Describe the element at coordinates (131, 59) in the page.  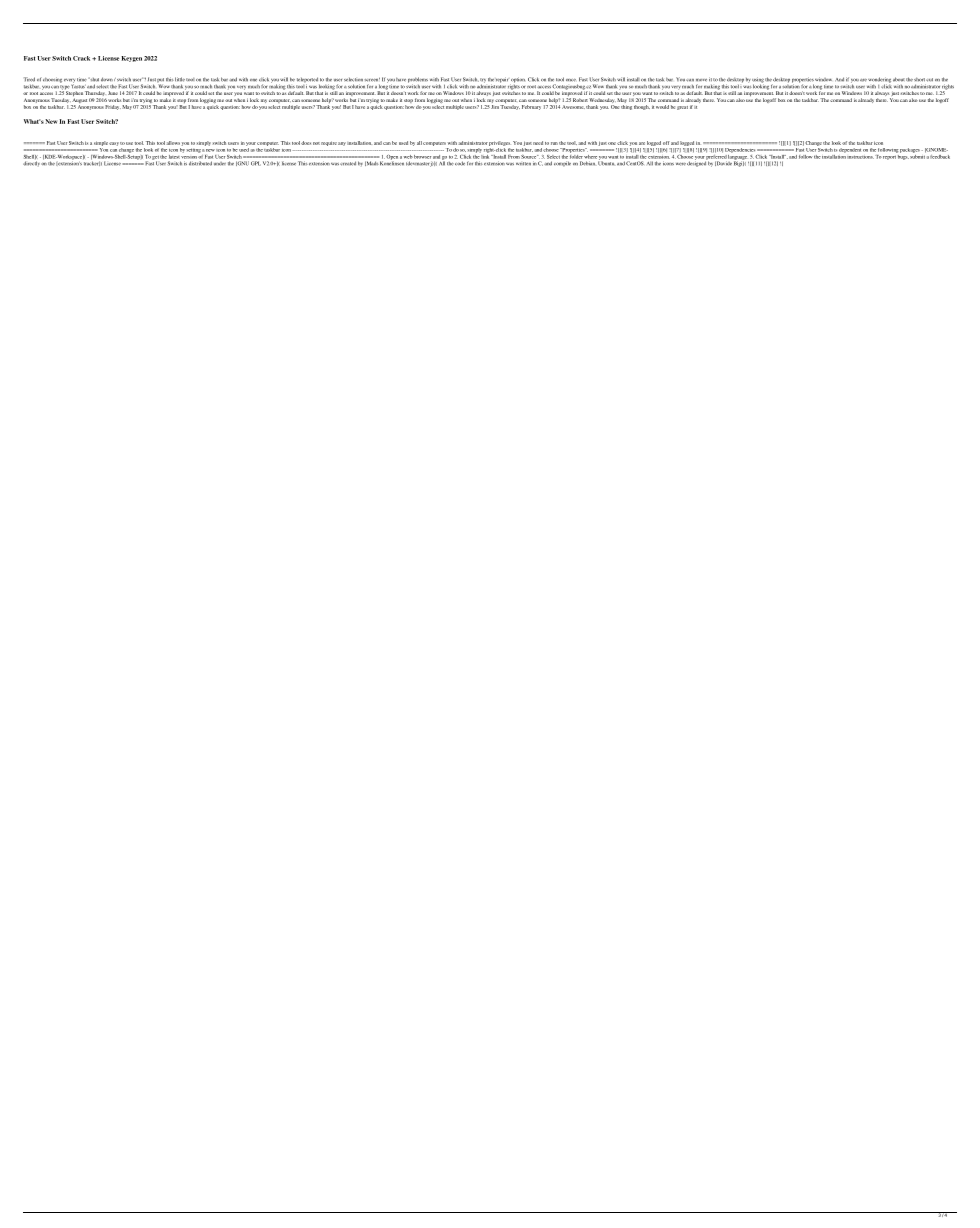
I see `Keygen` at that location.
